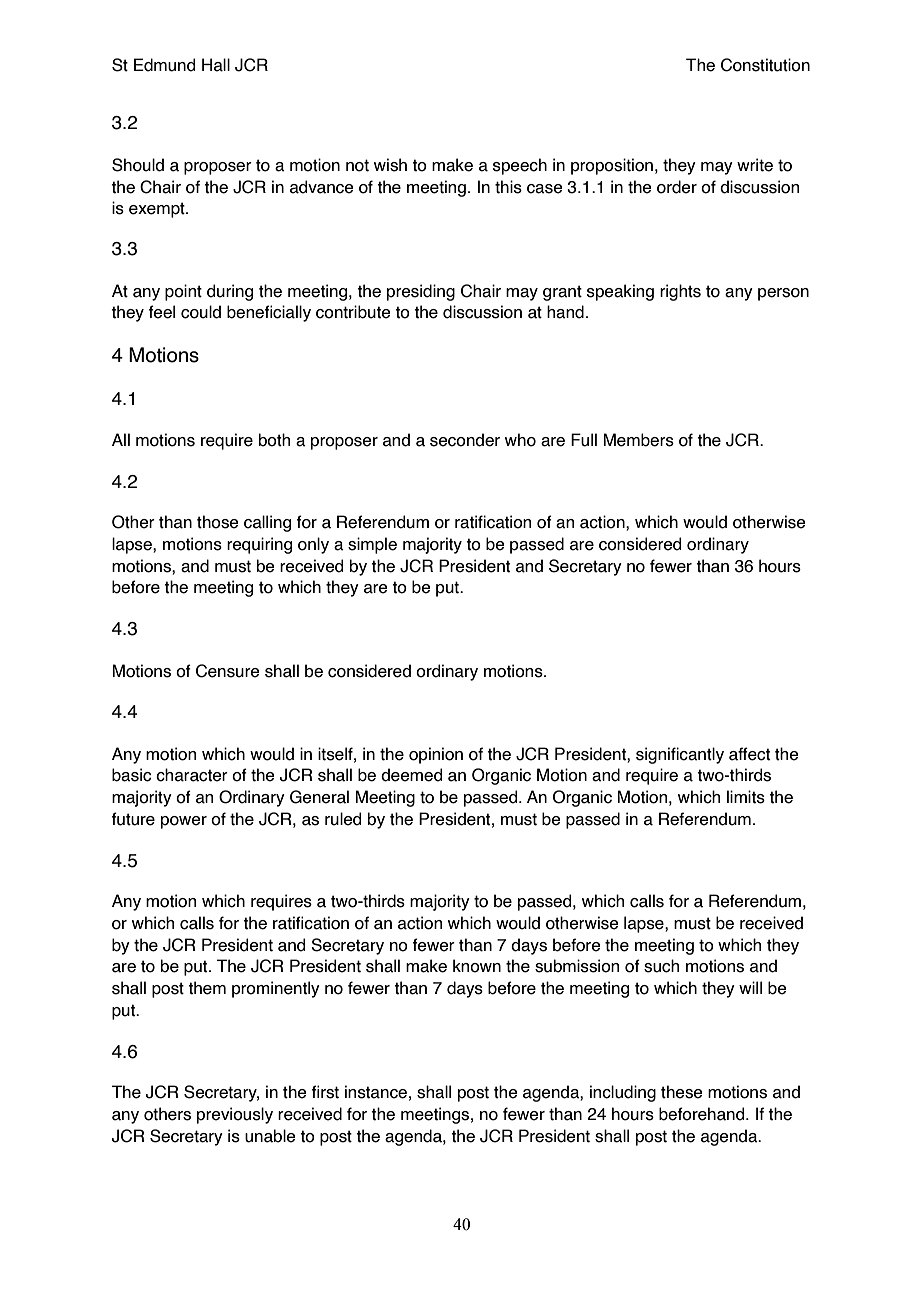  What do you see at coordinates (259, 545) in the document?
I see `requiring` at bounding box center [259, 545].
